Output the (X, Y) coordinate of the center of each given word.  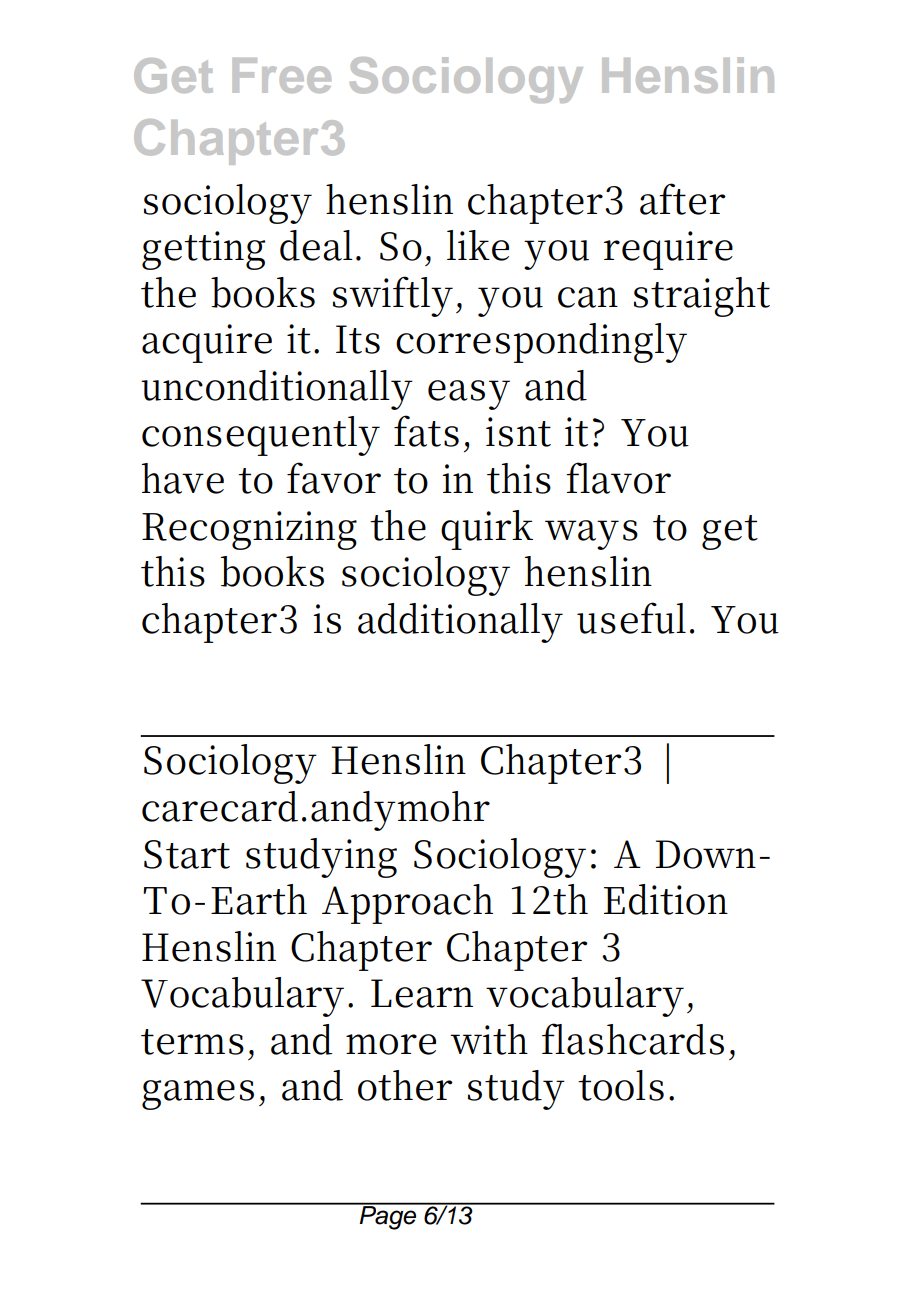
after (683, 199)
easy (469, 395)
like (478, 245)
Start (187, 854)
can (588, 297)
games (198, 1095)
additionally (460, 623)
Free (282, 75)
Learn (422, 993)
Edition (666, 899)
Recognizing (249, 530)
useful (631, 618)
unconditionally (277, 390)
